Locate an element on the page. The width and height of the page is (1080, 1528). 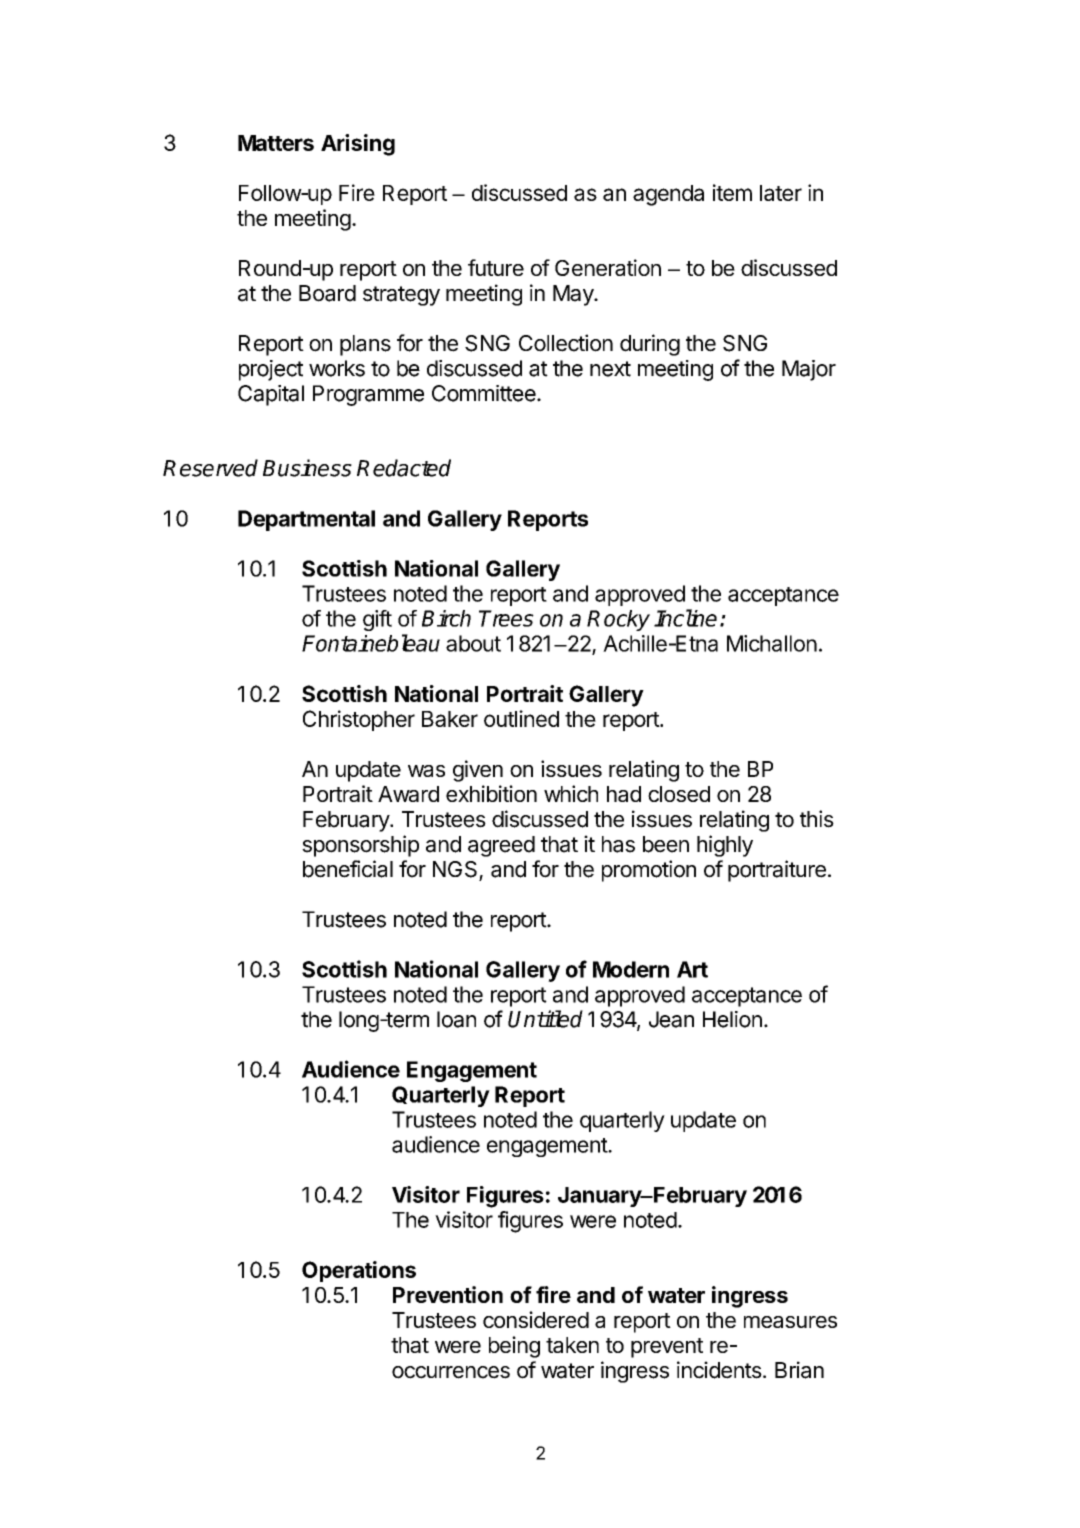
Christopher is located at coordinates (359, 720).
